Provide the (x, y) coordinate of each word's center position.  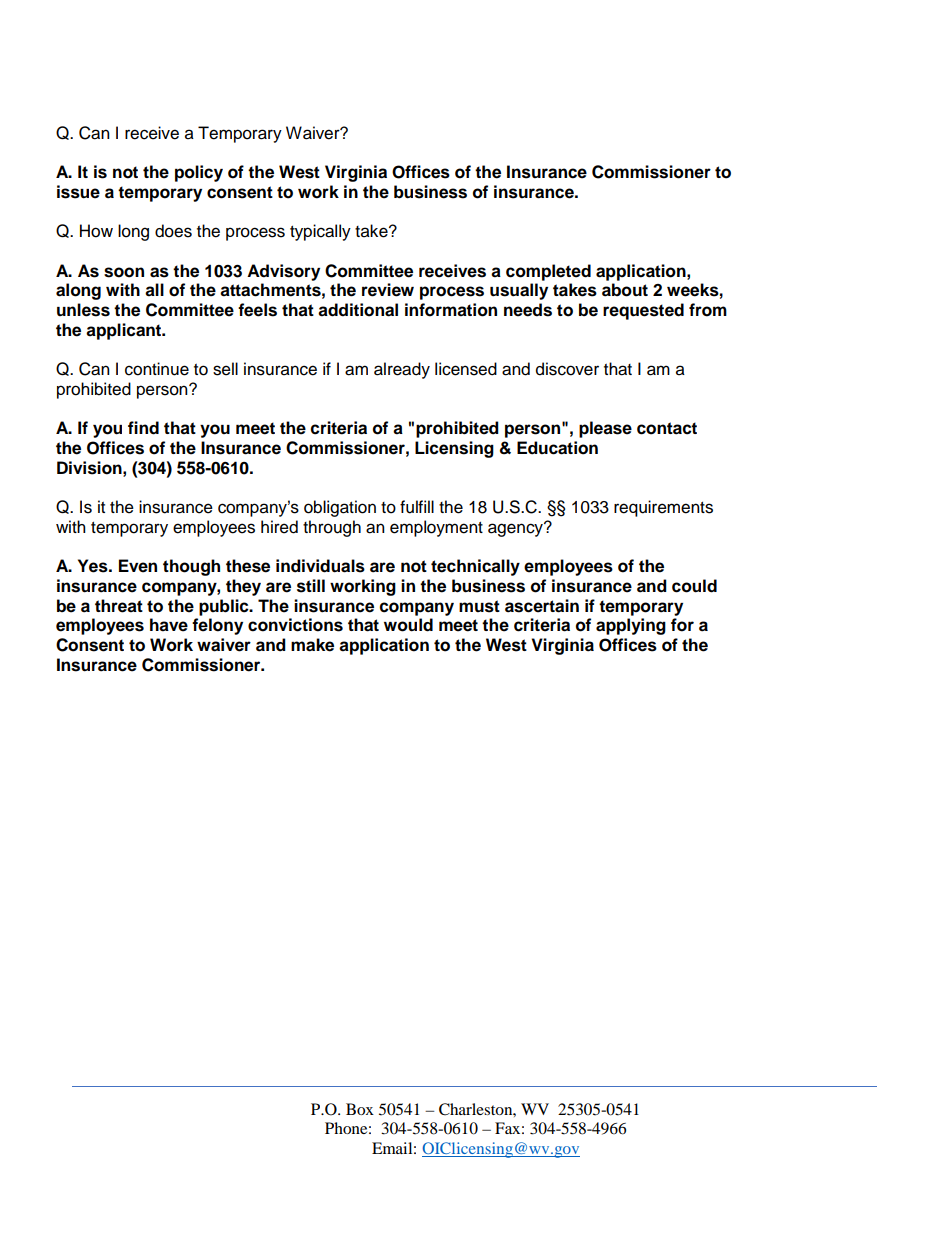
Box (360, 1109)
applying (631, 626)
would (408, 625)
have (169, 625)
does (173, 231)
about (625, 290)
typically (320, 232)
